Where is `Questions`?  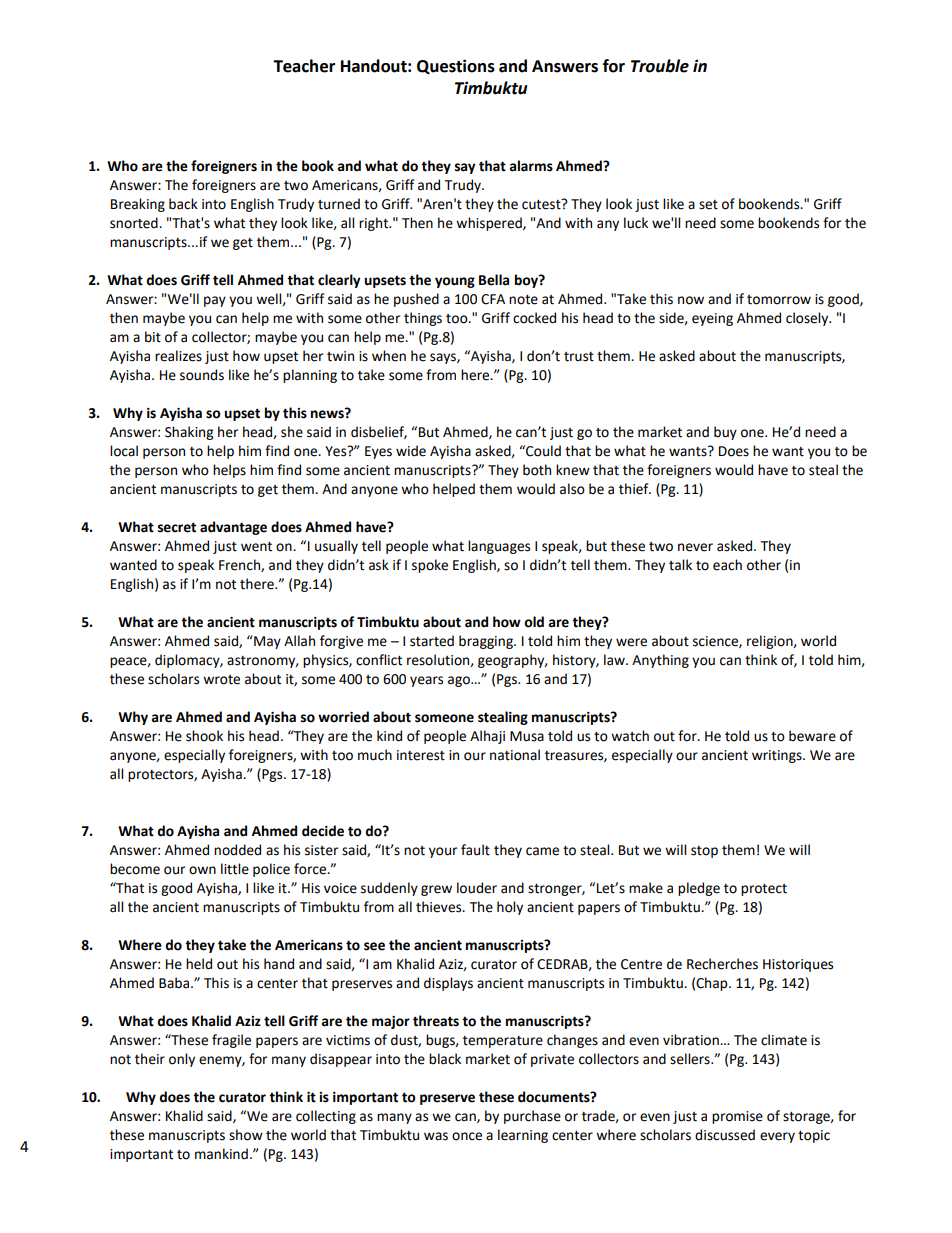 Questions is located at coordinates (456, 67).
